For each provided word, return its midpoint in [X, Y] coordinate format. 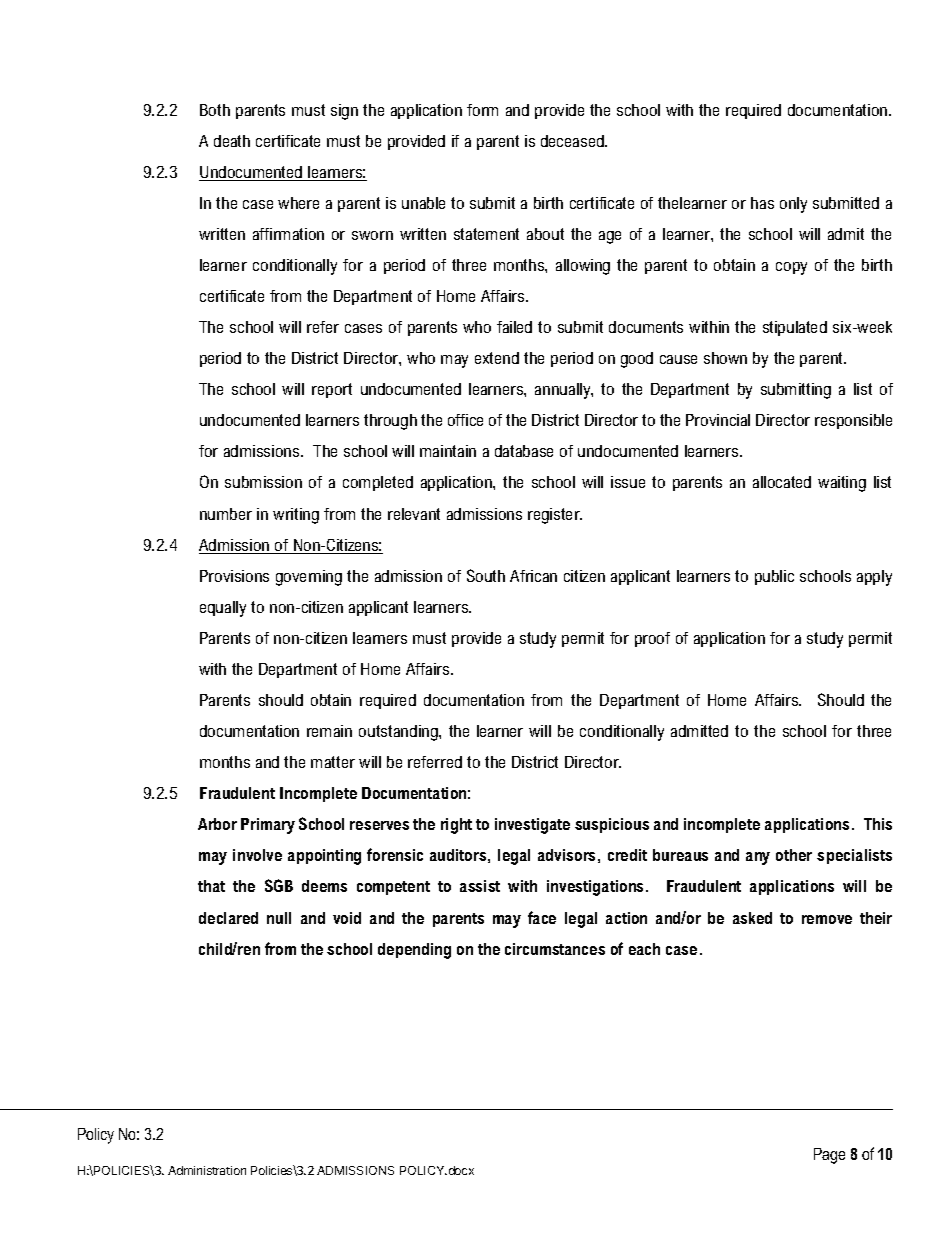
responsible [853, 421]
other [794, 855]
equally [223, 609]
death [232, 141]
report [332, 390]
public [774, 577]
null [279, 918]
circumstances [555, 949]
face [542, 917]
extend [497, 358]
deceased [573, 141]
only [793, 205]
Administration [207, 1170]
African [533, 576]
